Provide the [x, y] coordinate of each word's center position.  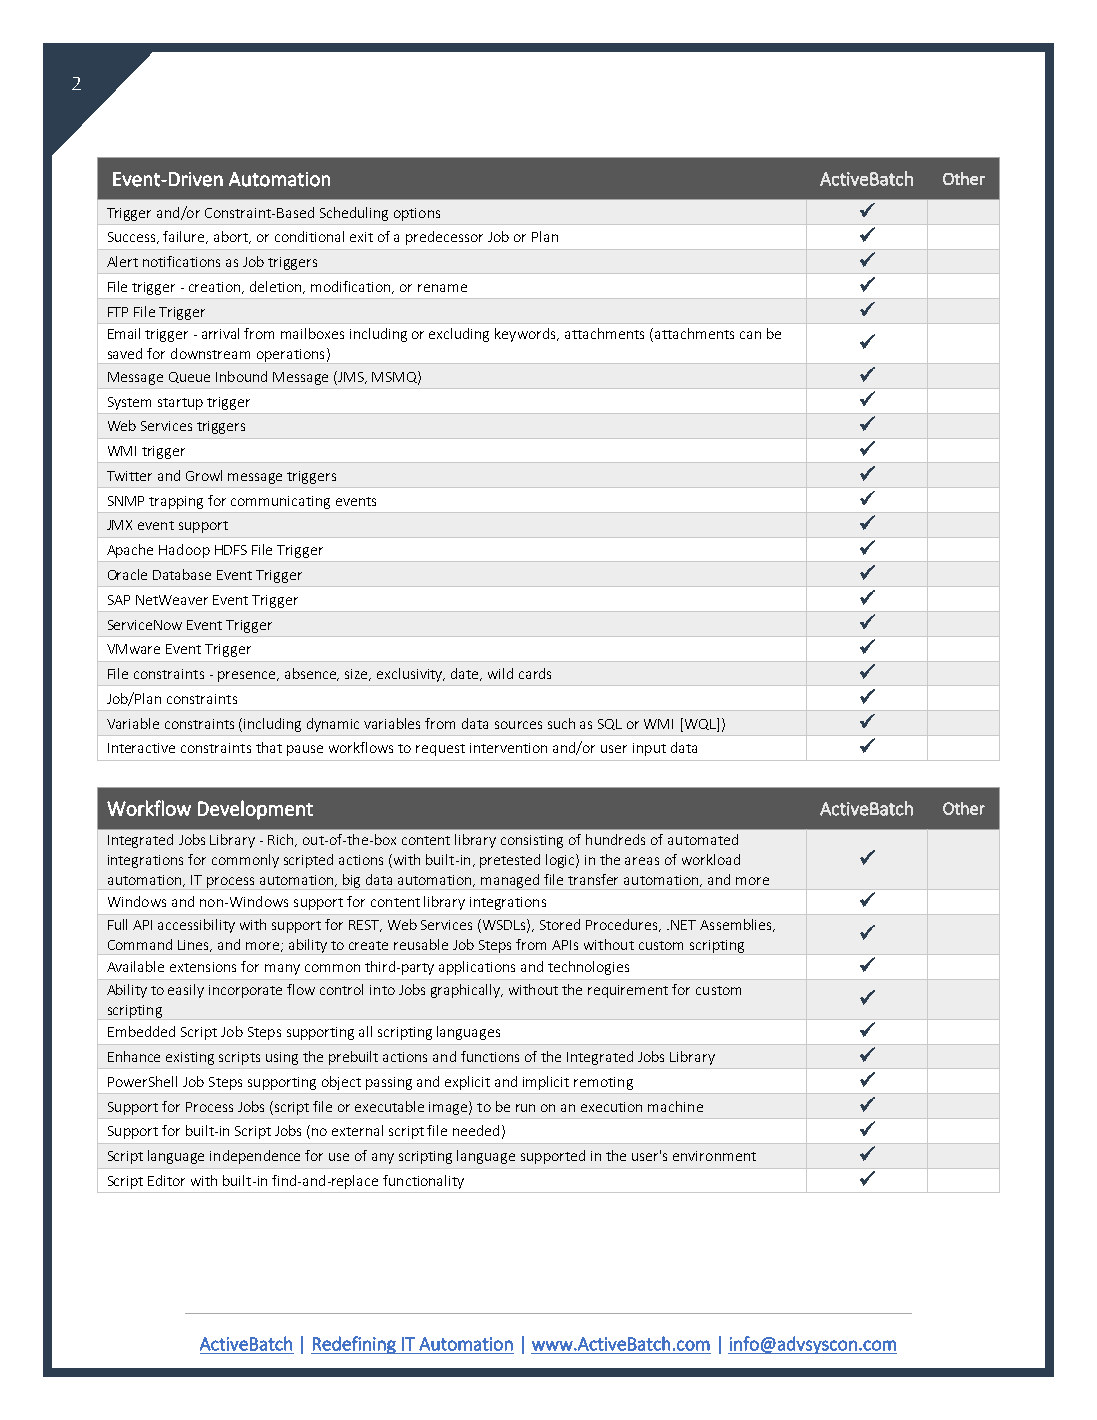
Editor [166, 1180]
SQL [610, 724]
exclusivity [411, 675]
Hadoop [184, 551]
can [750, 335]
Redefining [354, 1345]
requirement [628, 991]
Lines [195, 946]
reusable [421, 944]
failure [185, 237]
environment [714, 1156]
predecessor [444, 238]
